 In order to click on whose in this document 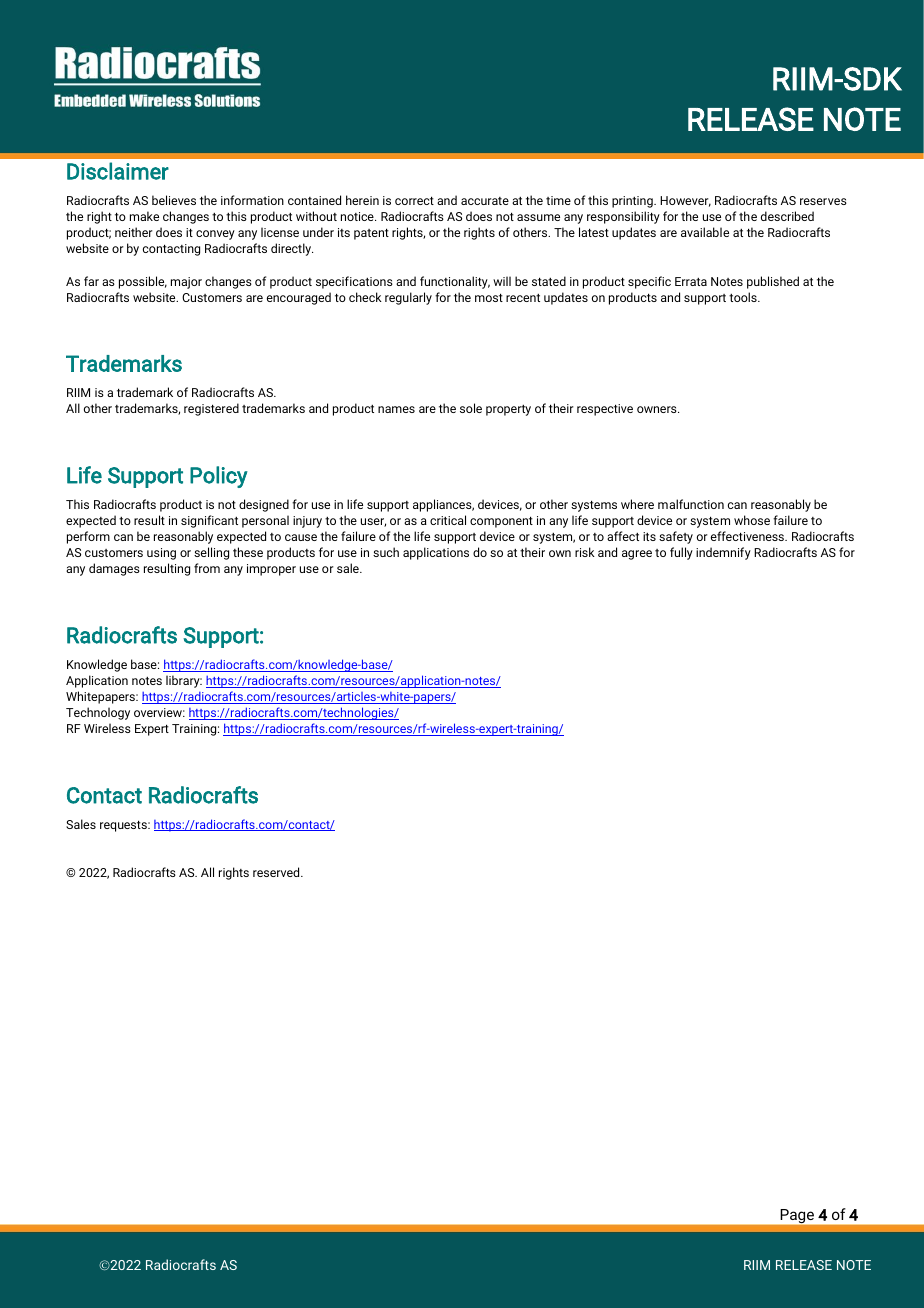, I will do `click(752, 520)`.
